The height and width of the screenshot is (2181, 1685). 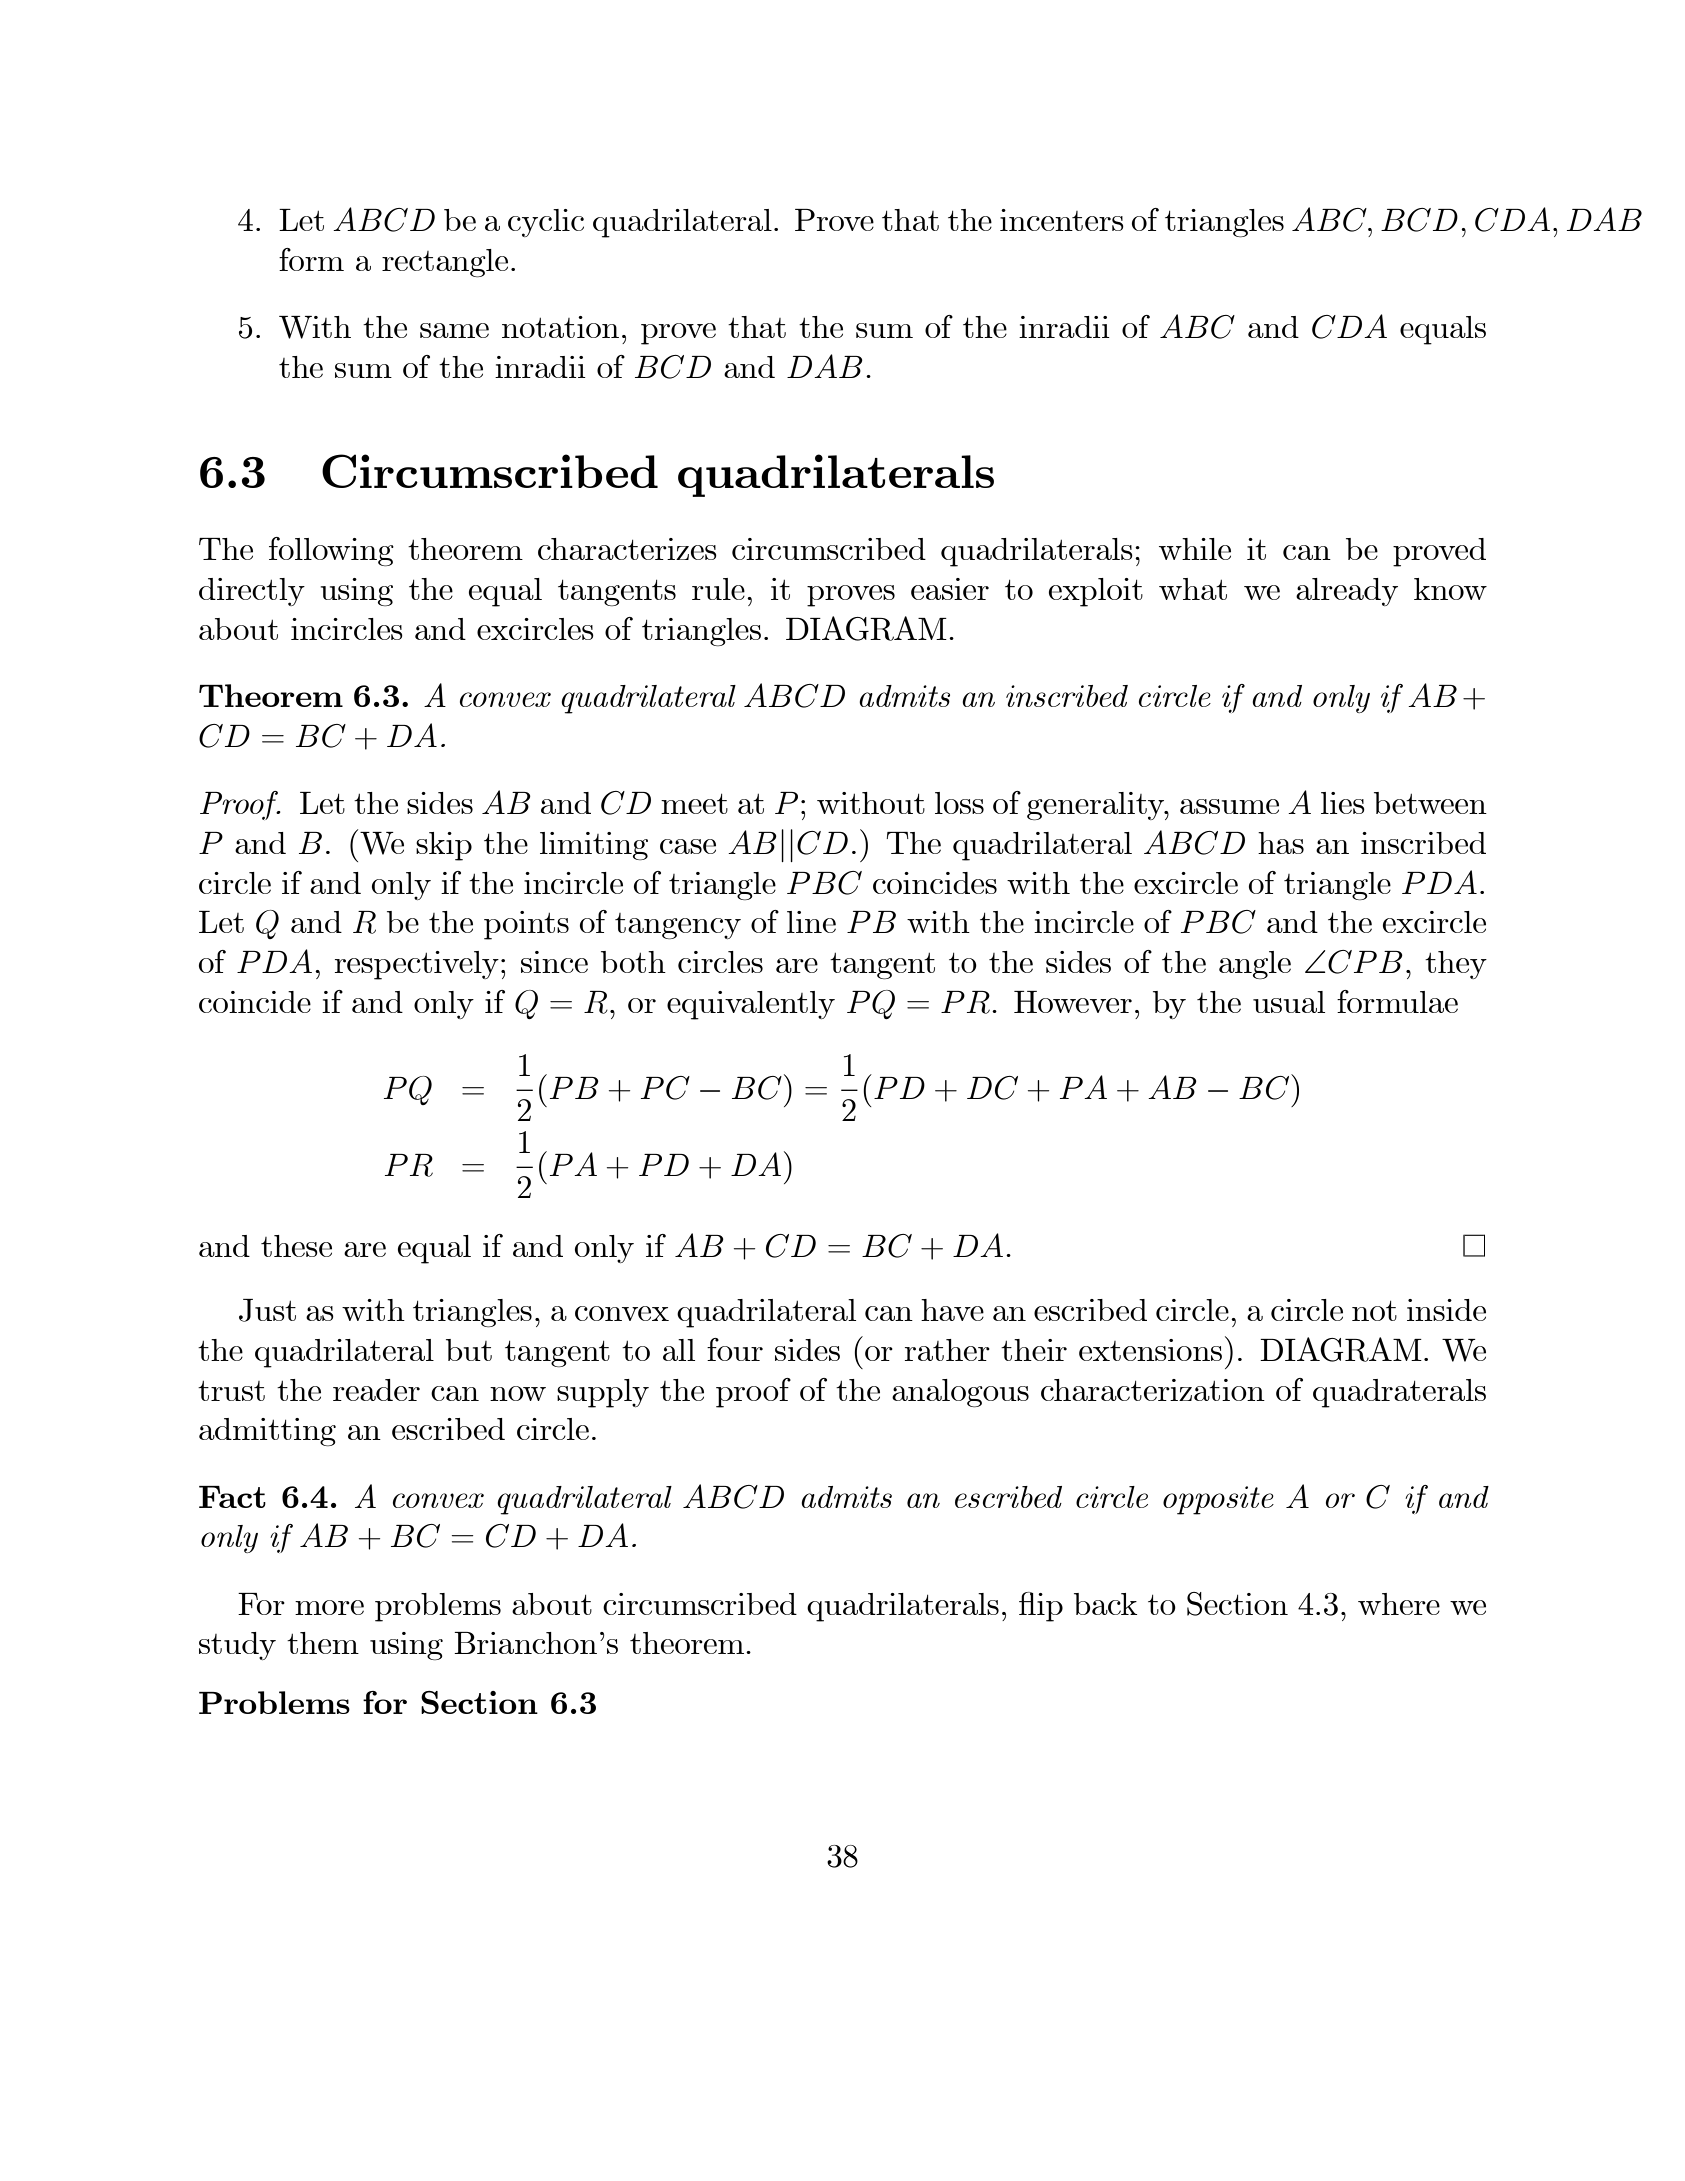 I want to click on usual, so click(x=1289, y=1002).
